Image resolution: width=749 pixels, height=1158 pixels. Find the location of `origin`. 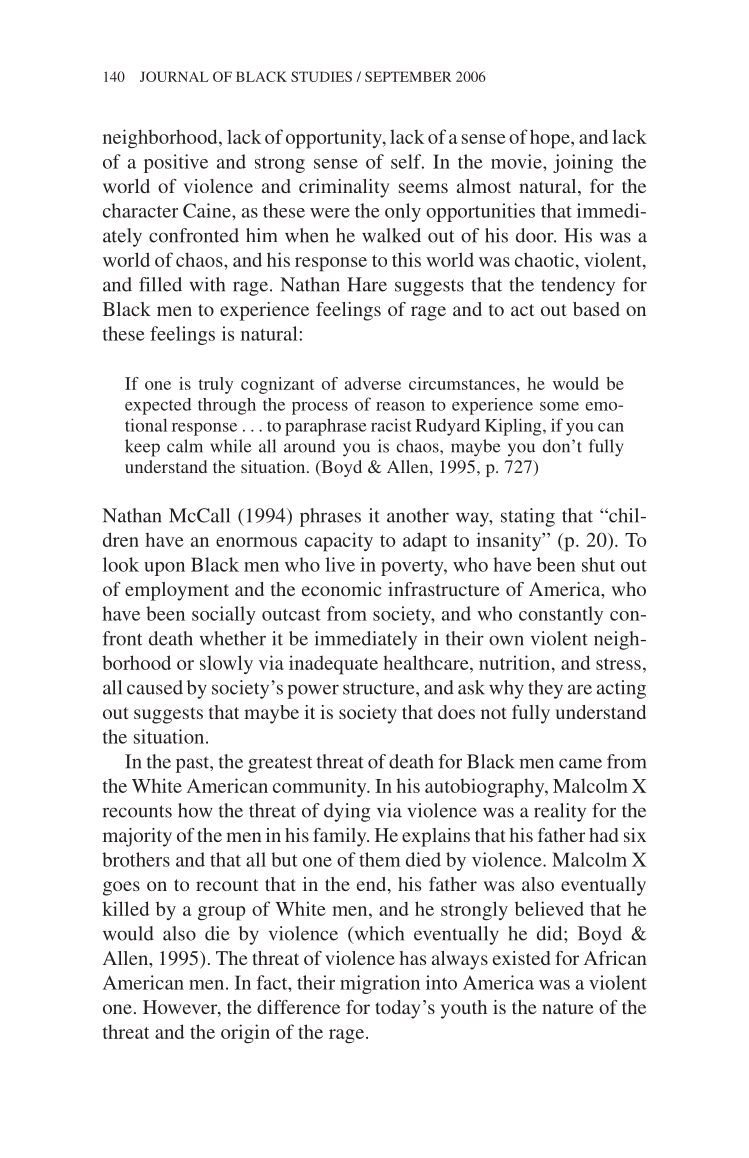

origin is located at coordinates (245, 1034).
